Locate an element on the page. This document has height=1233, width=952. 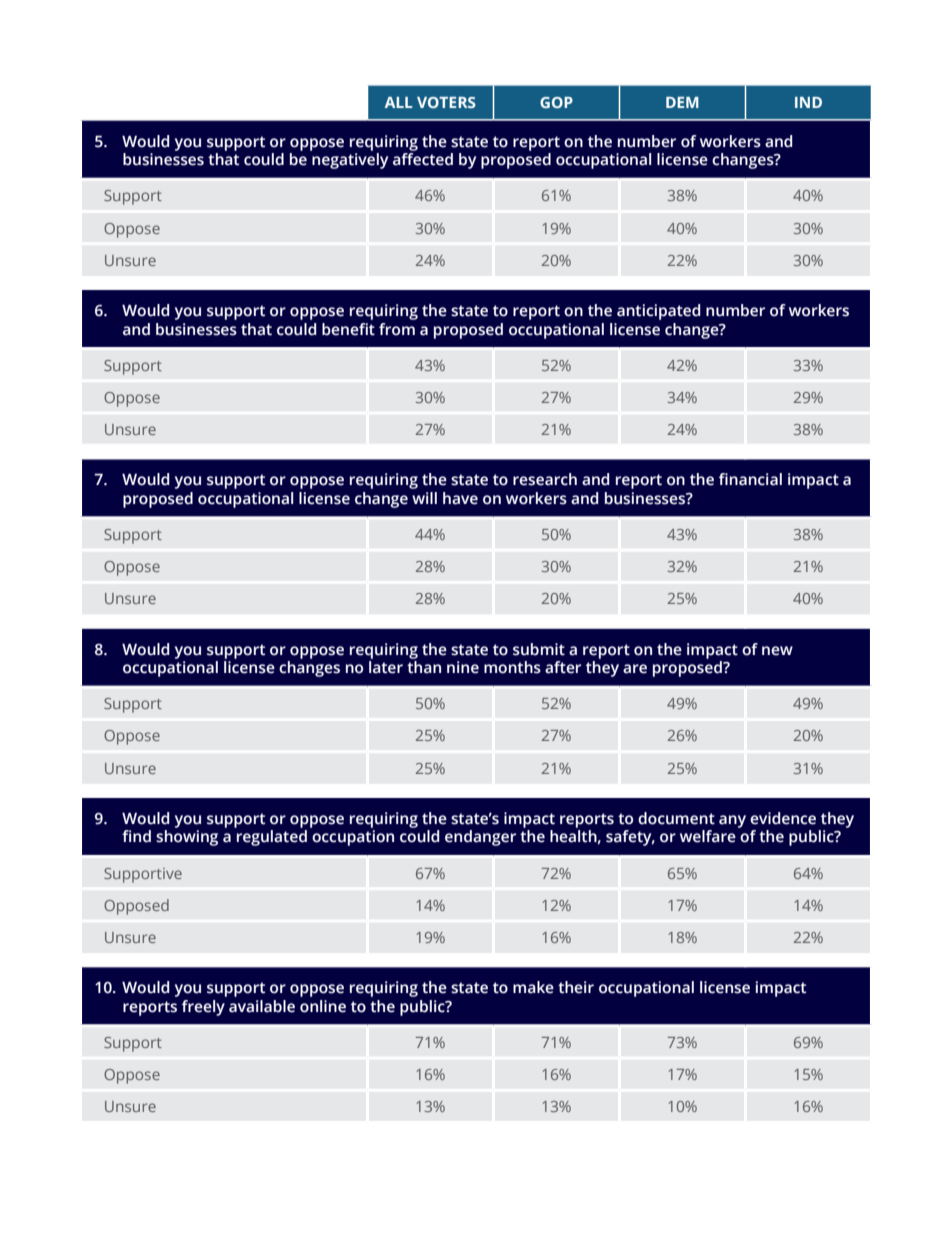
endanger is located at coordinates (480, 838).
